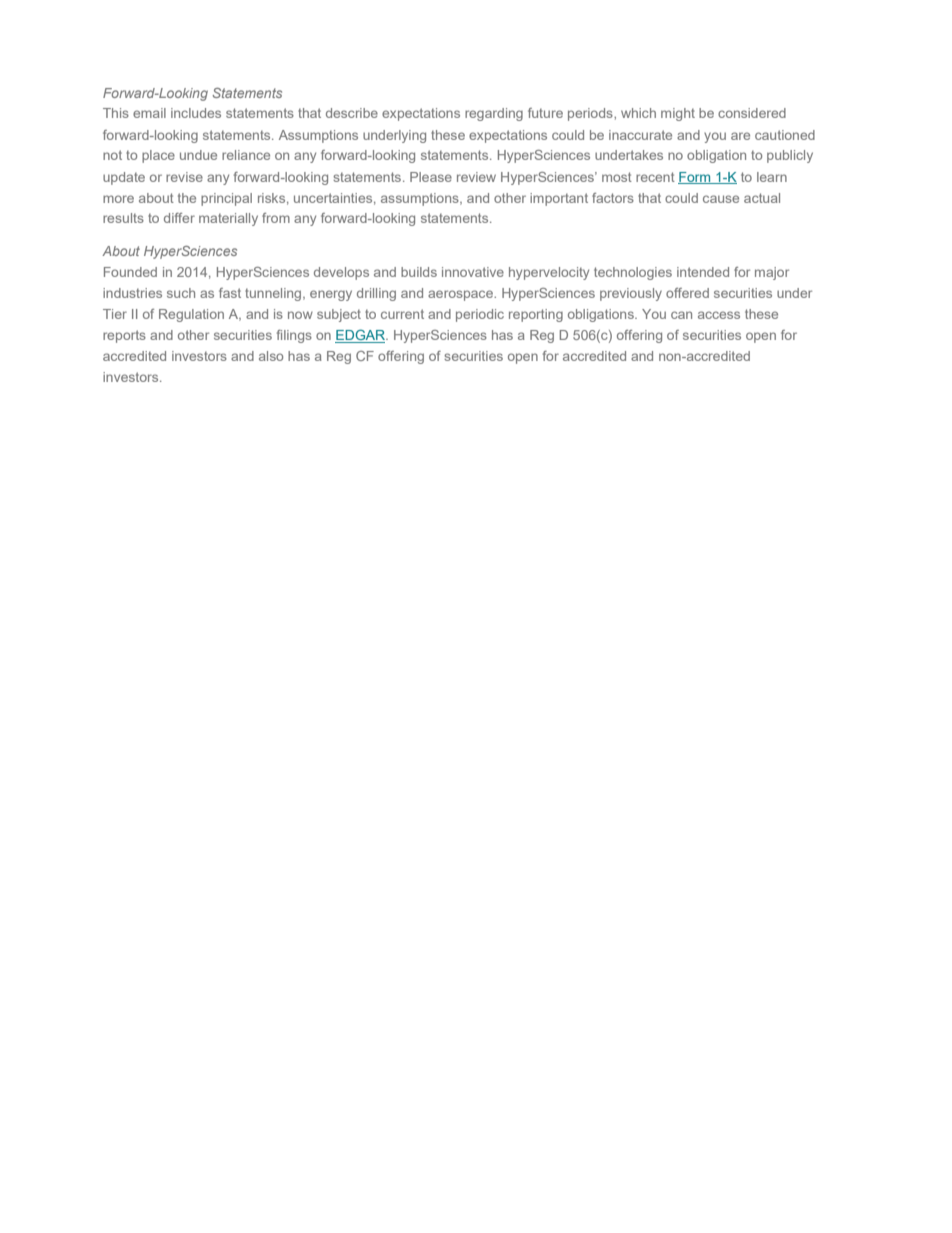  Describe the element at coordinates (276, 218) in the screenshot. I see `from` at that location.
